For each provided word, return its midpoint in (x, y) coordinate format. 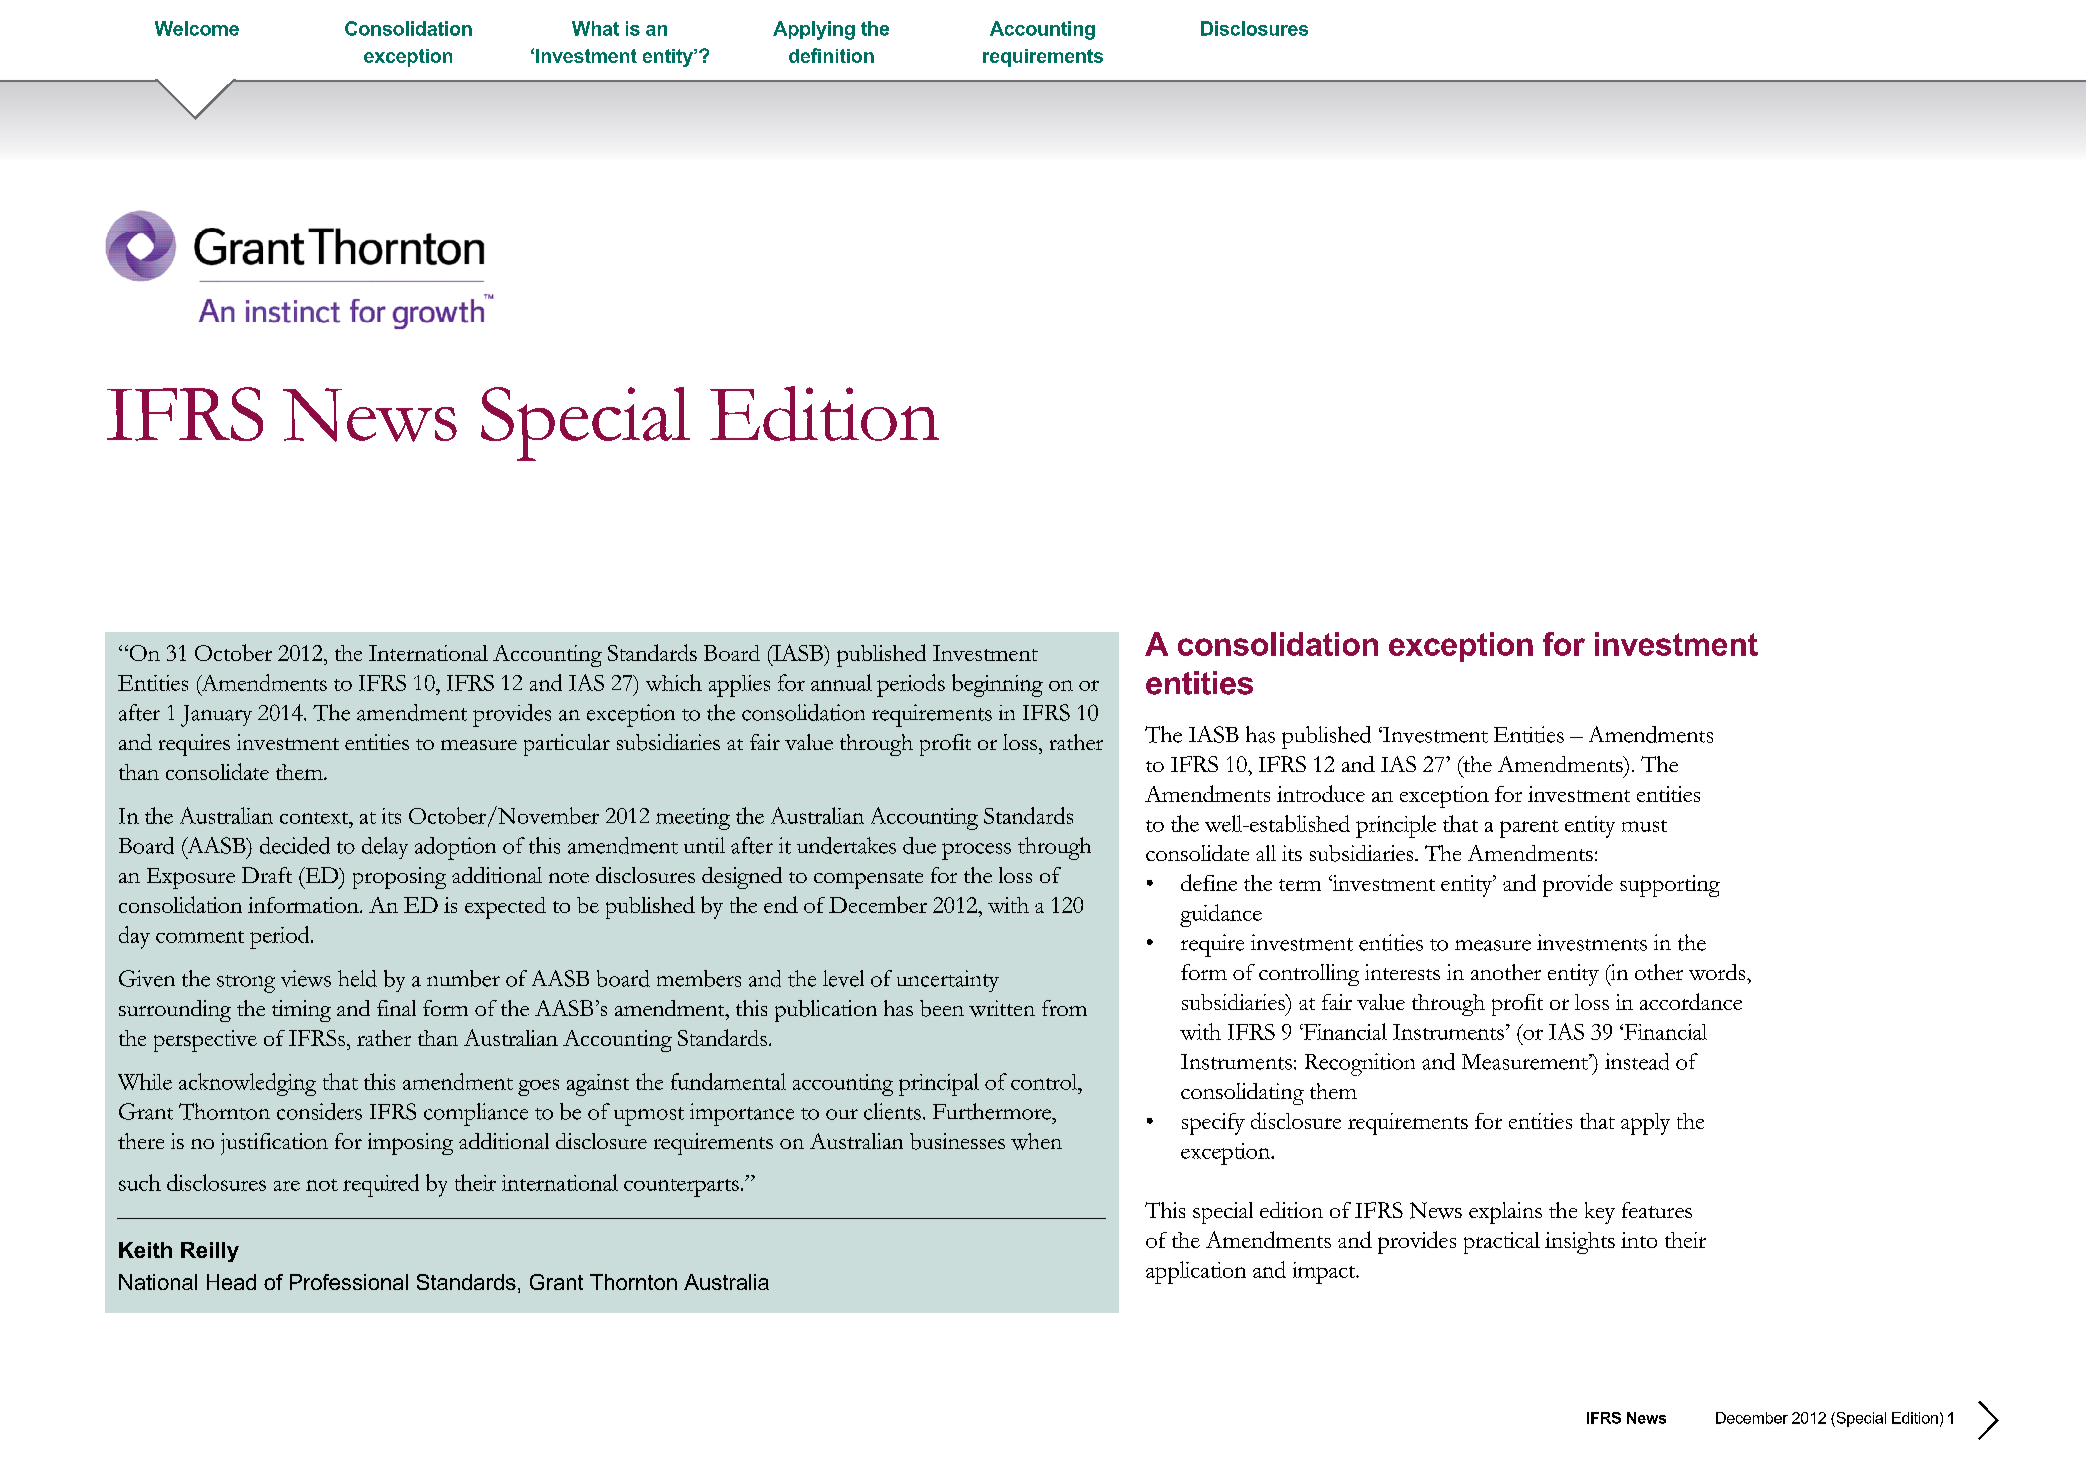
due (919, 845)
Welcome (197, 28)
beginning (997, 685)
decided (295, 845)
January (216, 716)
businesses (957, 1141)
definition (831, 55)
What (595, 28)
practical (1502, 1243)
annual (841, 682)
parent (1529, 829)
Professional (349, 1282)
